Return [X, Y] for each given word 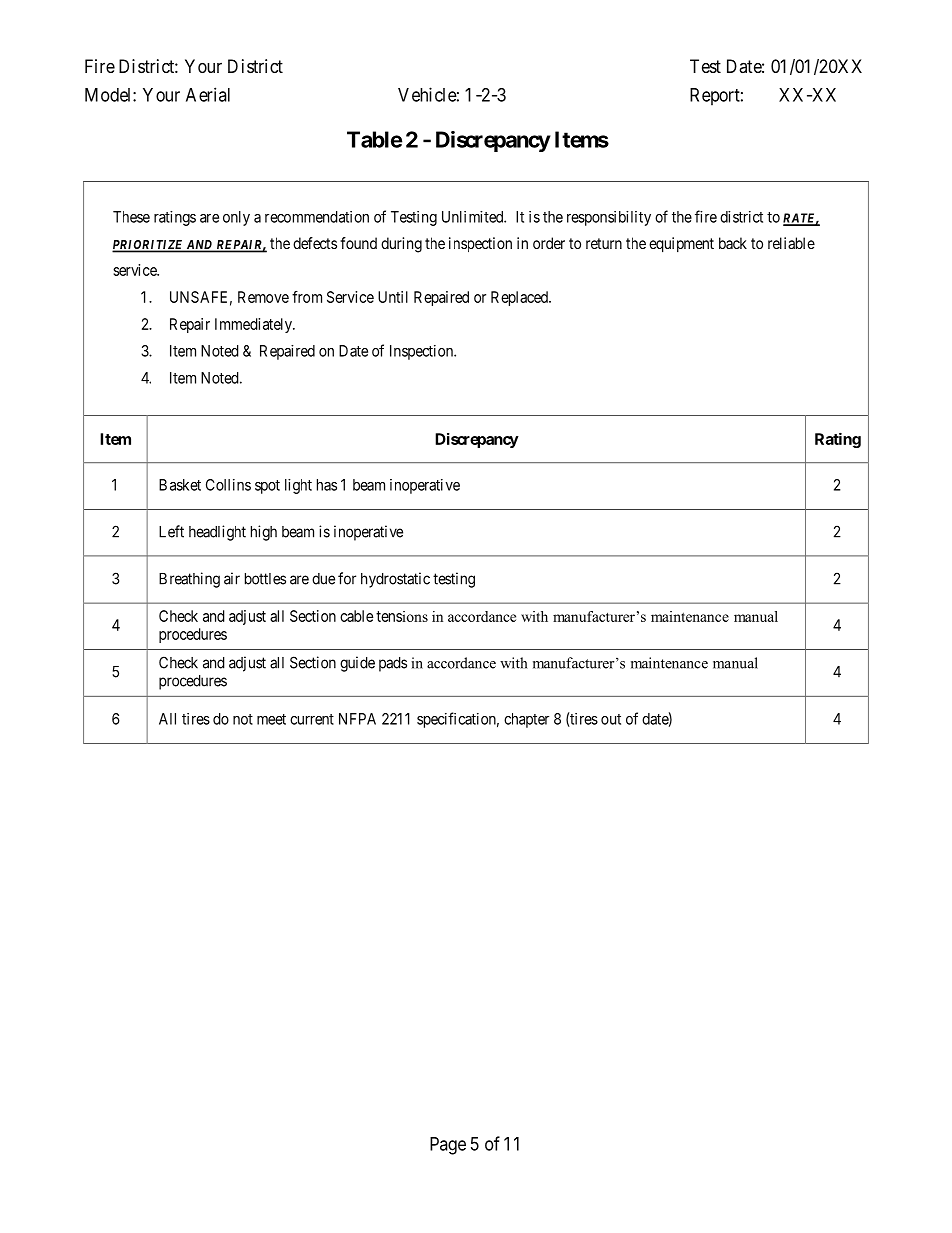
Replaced [520, 298]
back [733, 243]
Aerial [208, 94]
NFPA [357, 719]
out [611, 719]
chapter [526, 720]
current [312, 719]
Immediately [254, 325]
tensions [402, 616]
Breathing [189, 580]
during [401, 245]
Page [448, 1146]
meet [271, 719]
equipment [681, 245]
